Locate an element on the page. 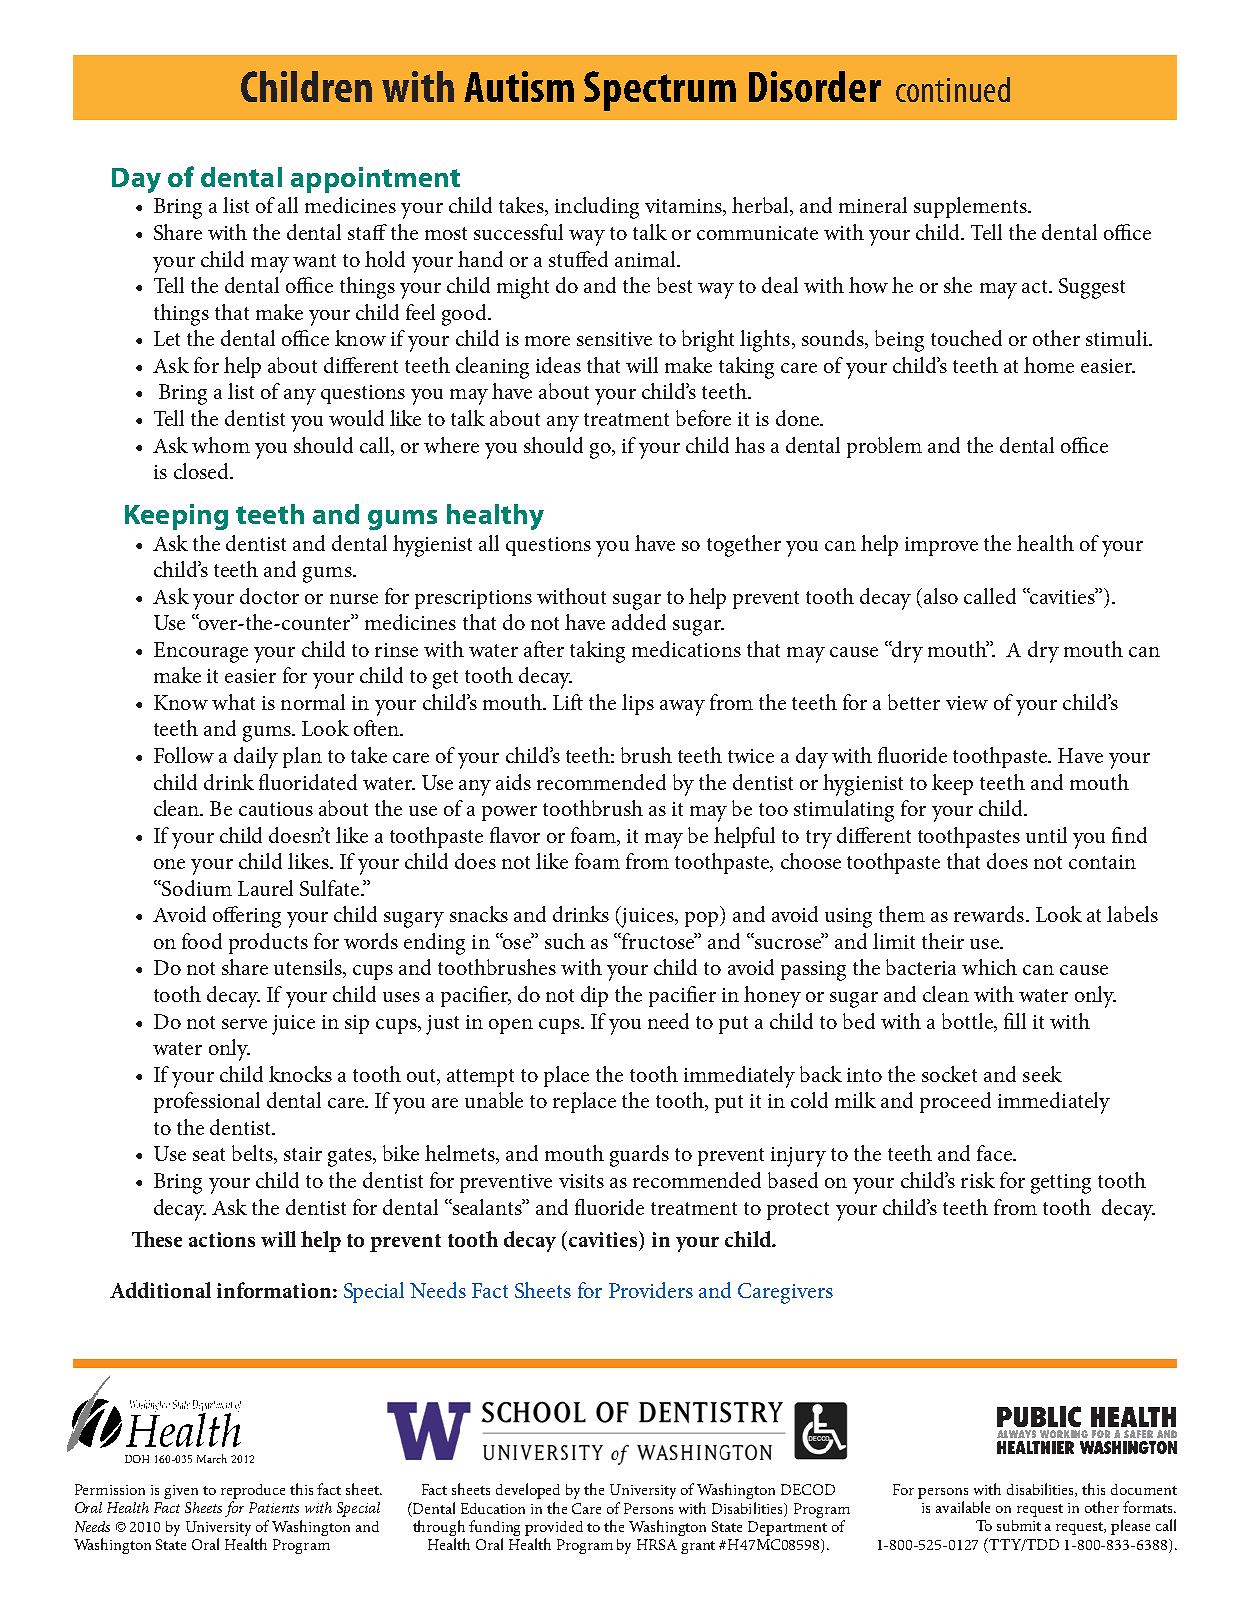  Spectrum is located at coordinates (660, 91).
